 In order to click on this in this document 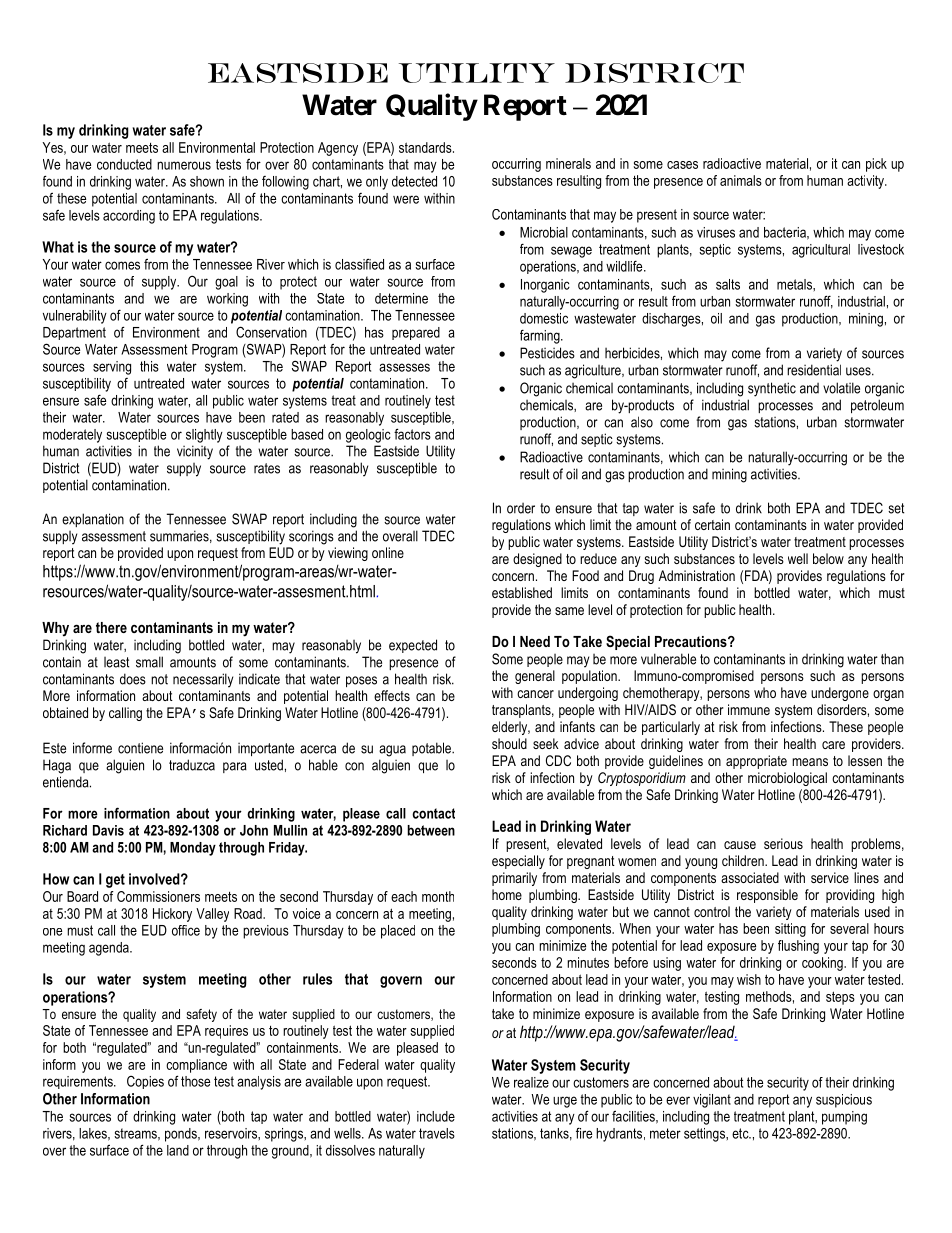, I will do `click(149, 366)`.
